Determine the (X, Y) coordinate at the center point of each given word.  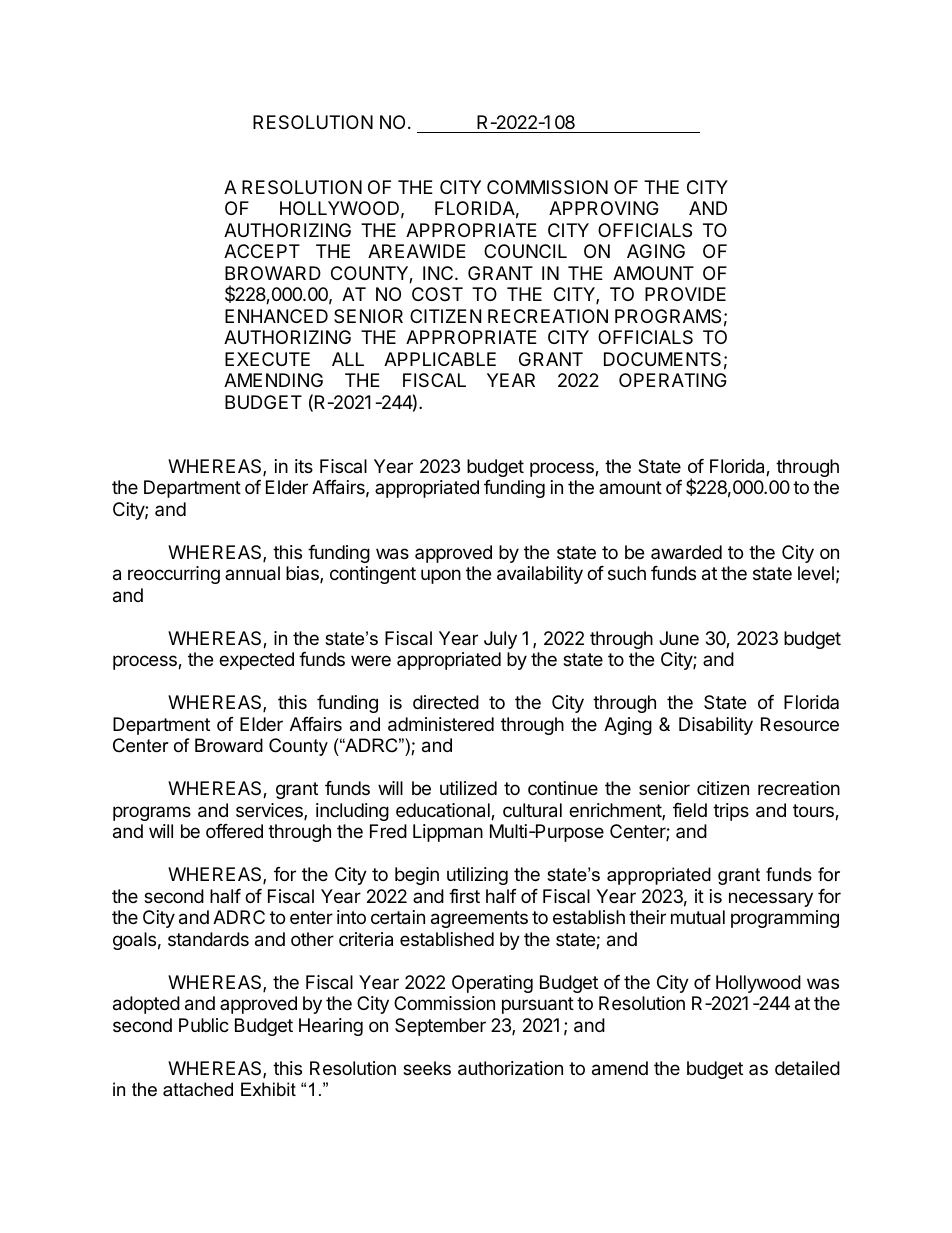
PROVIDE (685, 294)
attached (198, 1089)
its (304, 466)
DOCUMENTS (662, 359)
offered (234, 831)
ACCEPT (262, 251)
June (679, 638)
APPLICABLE (440, 359)
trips (731, 812)
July (500, 640)
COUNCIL (525, 251)
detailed (807, 1068)
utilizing (477, 876)
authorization (510, 1068)
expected (256, 661)
